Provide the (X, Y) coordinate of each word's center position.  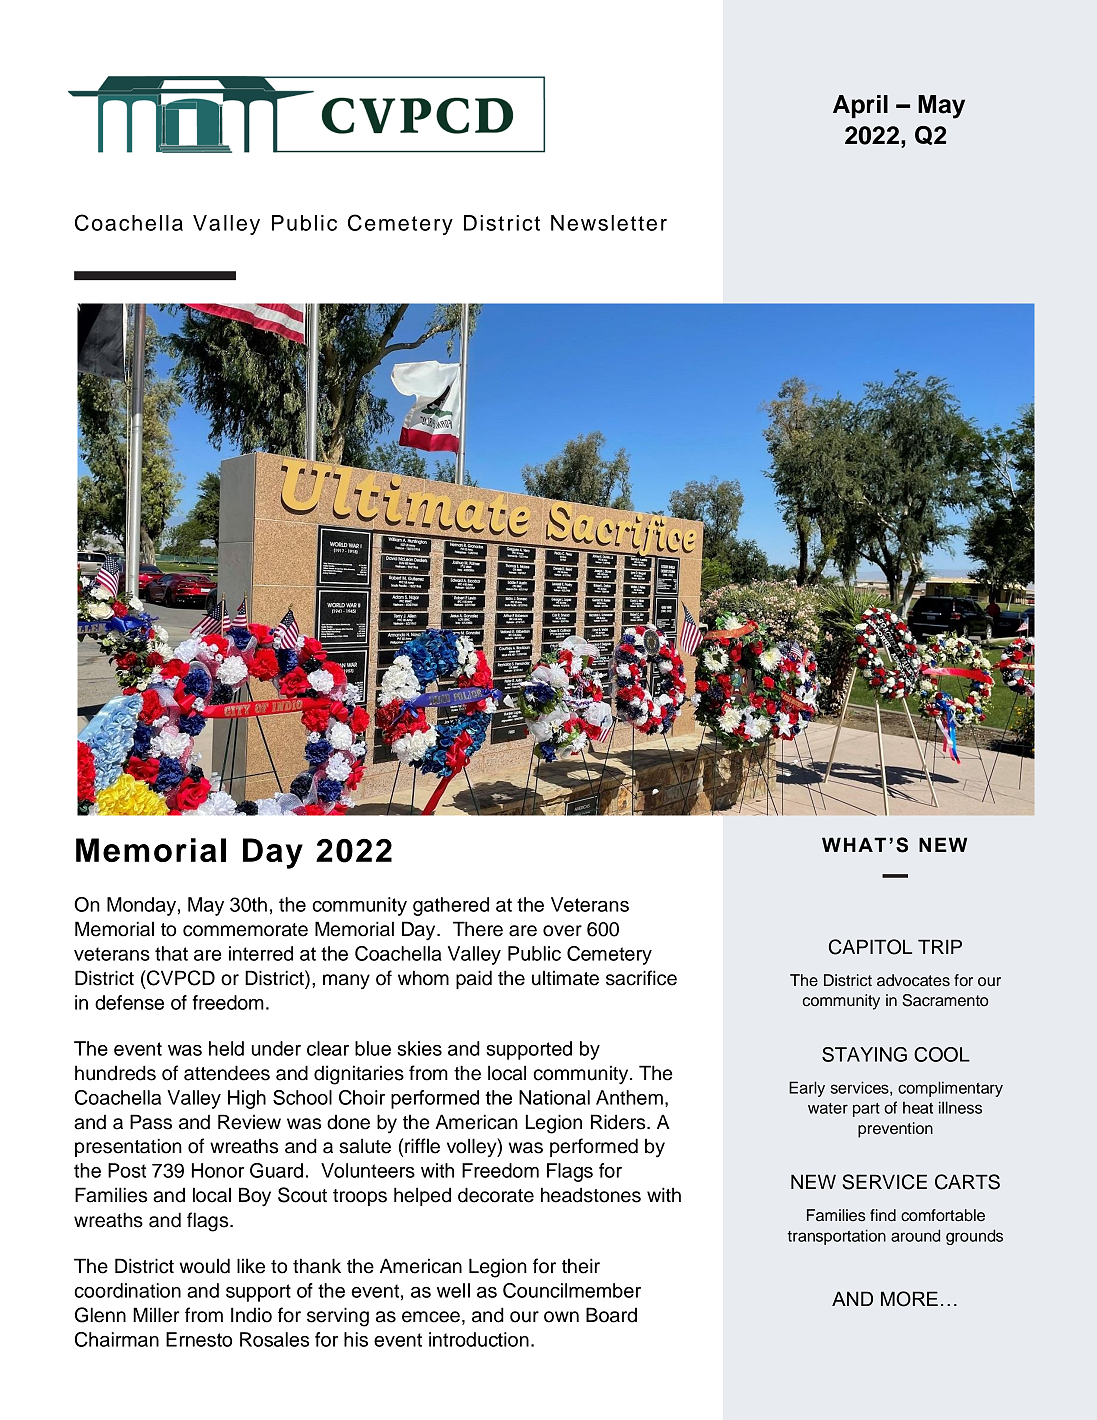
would (205, 1266)
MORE (909, 1299)
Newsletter (609, 223)
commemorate (245, 930)
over (562, 931)
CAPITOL (870, 947)
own (561, 1317)
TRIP (940, 946)
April (860, 106)
